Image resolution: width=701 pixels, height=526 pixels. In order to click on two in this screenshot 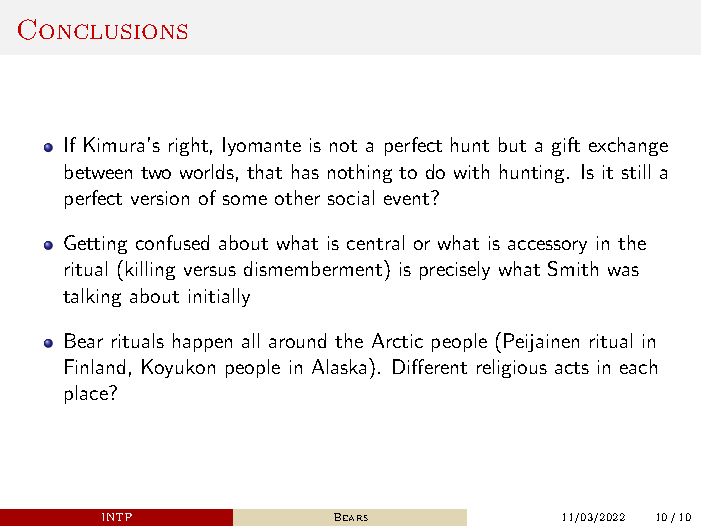, I will do `click(156, 173)`.
